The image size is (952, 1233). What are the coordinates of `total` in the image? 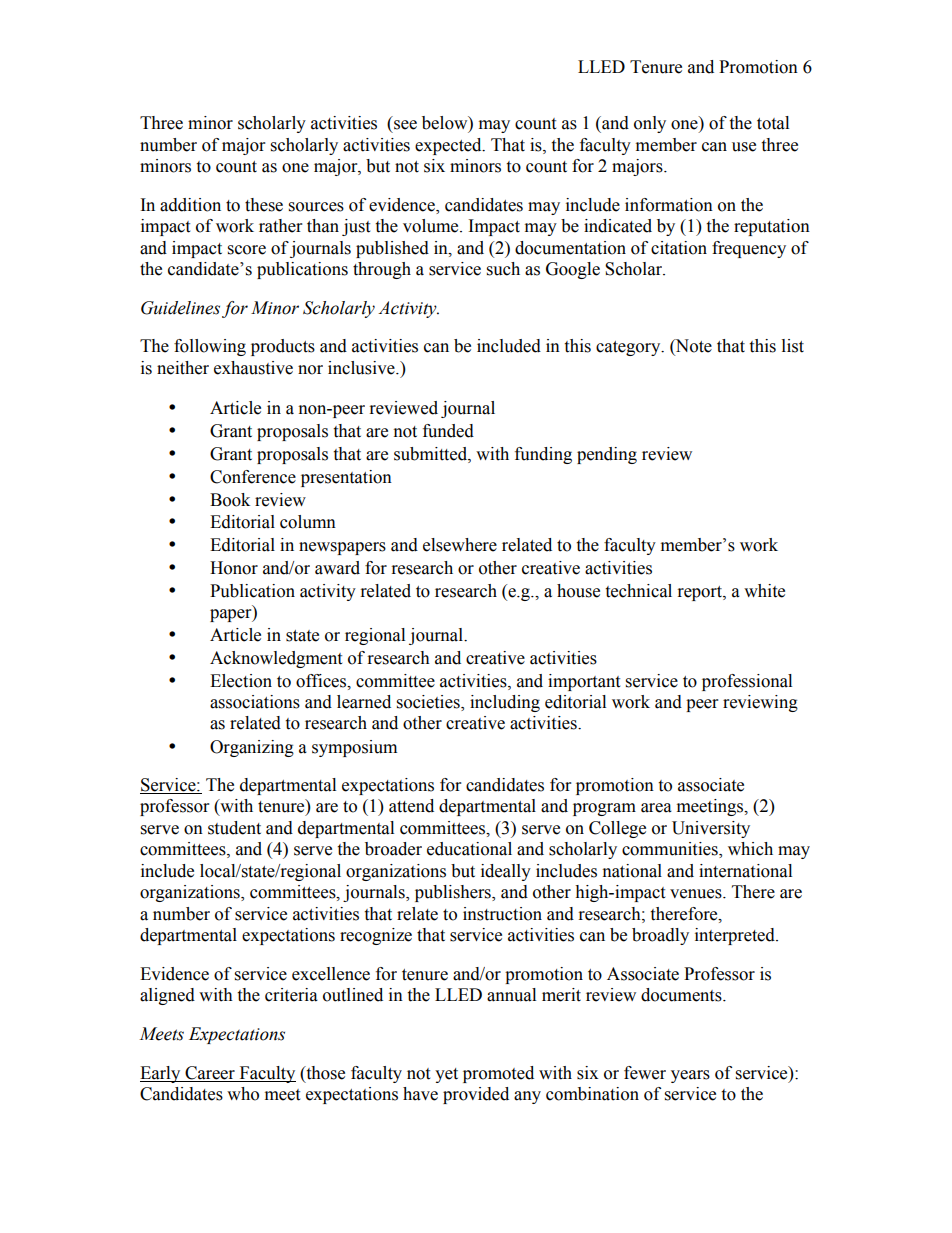 It's located at (773, 123).
